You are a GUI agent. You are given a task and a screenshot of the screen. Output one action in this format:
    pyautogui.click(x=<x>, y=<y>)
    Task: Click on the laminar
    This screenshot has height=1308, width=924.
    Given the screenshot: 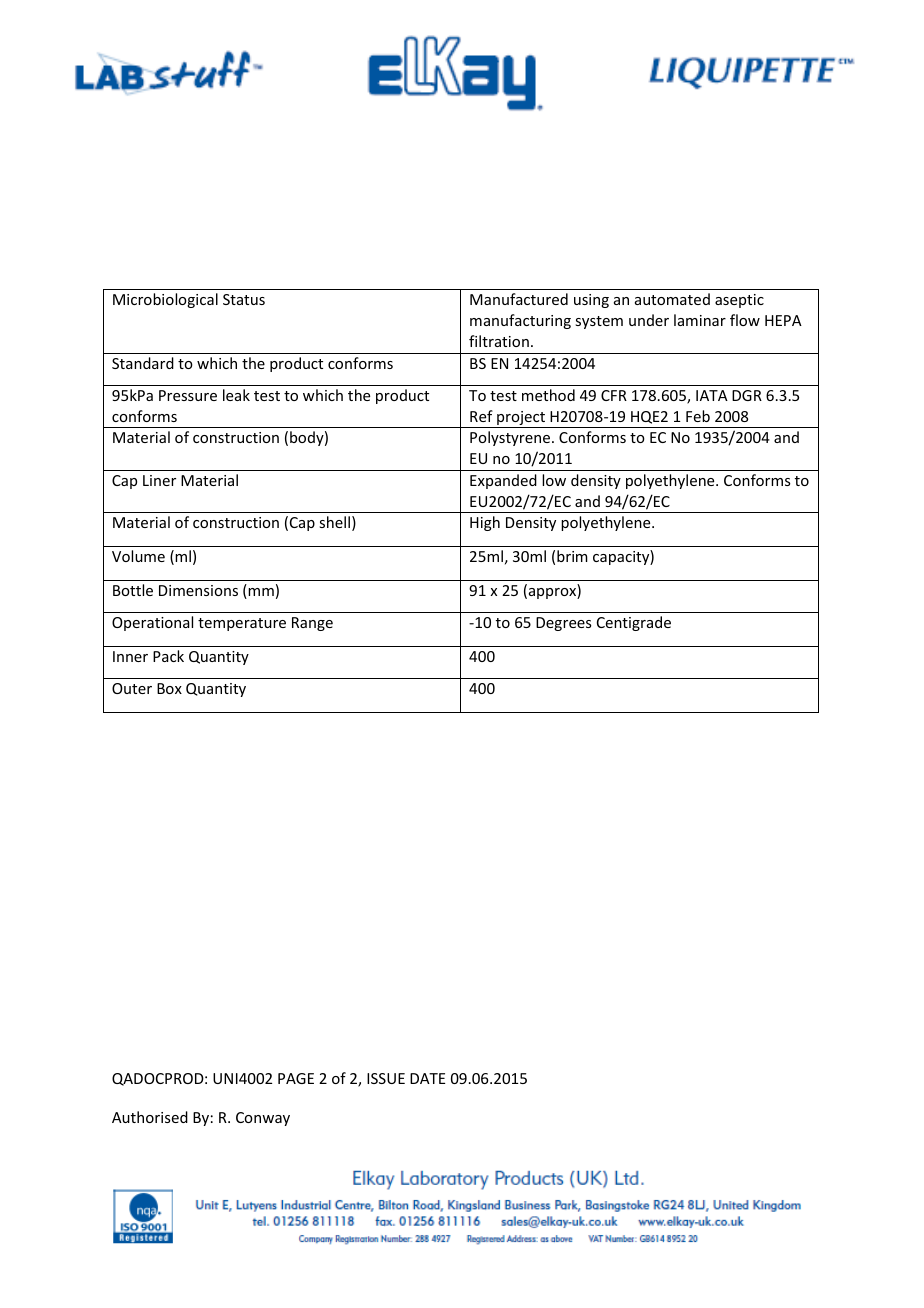 What is the action you would take?
    pyautogui.click(x=700, y=320)
